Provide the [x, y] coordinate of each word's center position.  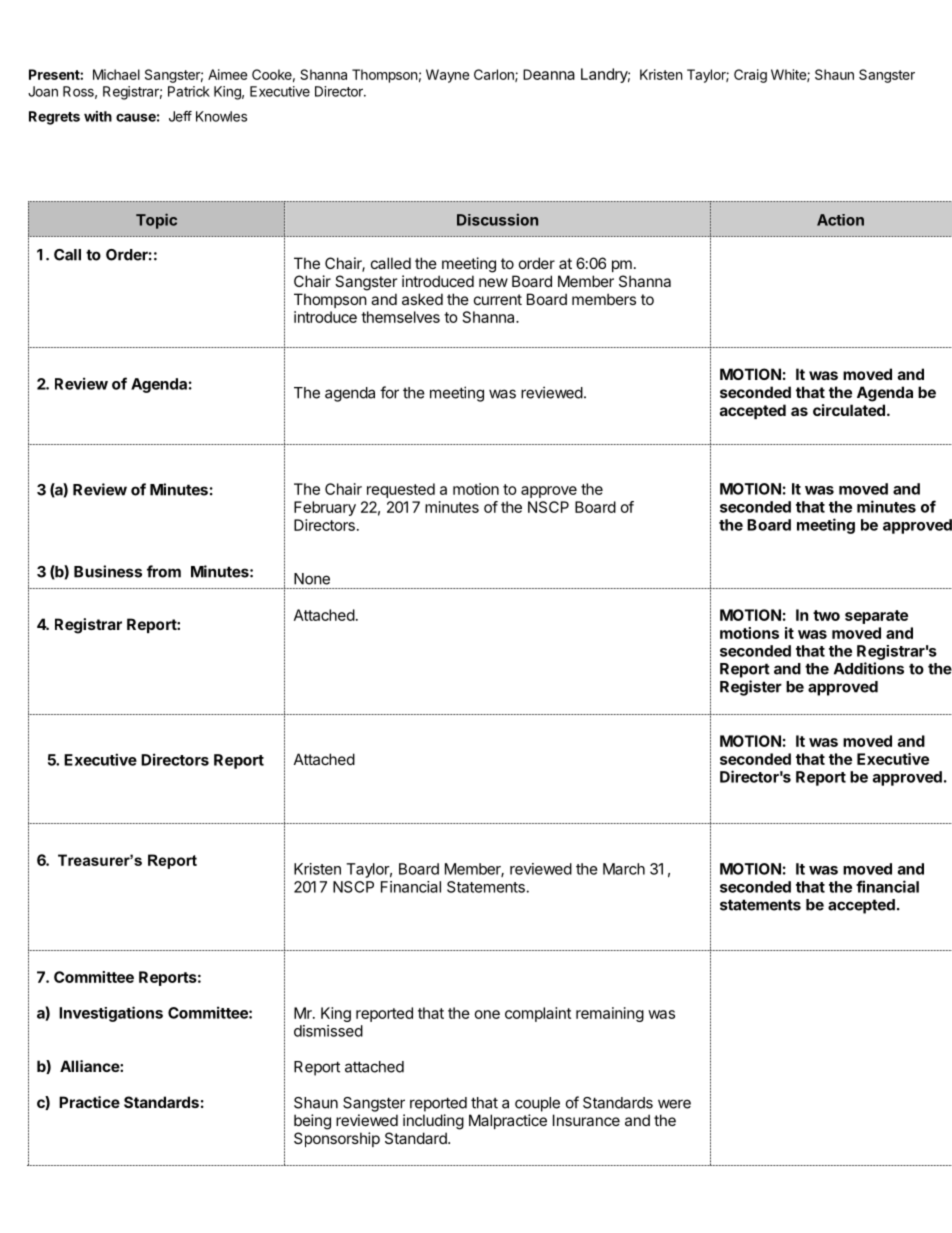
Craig [750, 76]
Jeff [180, 116]
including [433, 1122]
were [674, 1104]
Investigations [111, 1014]
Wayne [447, 76]
